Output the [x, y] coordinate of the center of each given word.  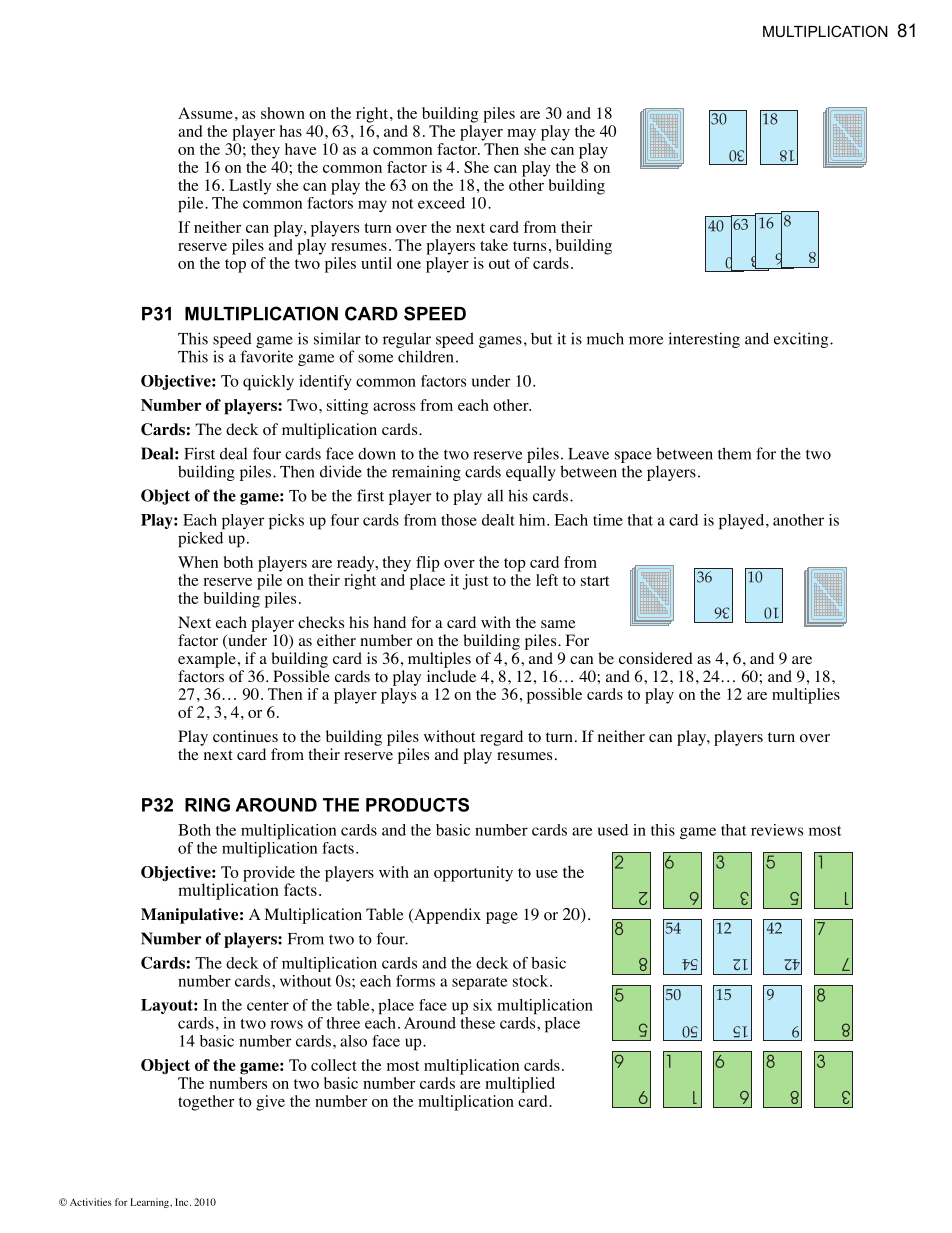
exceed [441, 203]
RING [207, 805]
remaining [426, 473]
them [734, 453]
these [477, 1021]
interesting [704, 340]
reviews [777, 830]
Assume [205, 113]
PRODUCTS [417, 805]
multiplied [520, 1085]
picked [201, 538]
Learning [150, 1203]
